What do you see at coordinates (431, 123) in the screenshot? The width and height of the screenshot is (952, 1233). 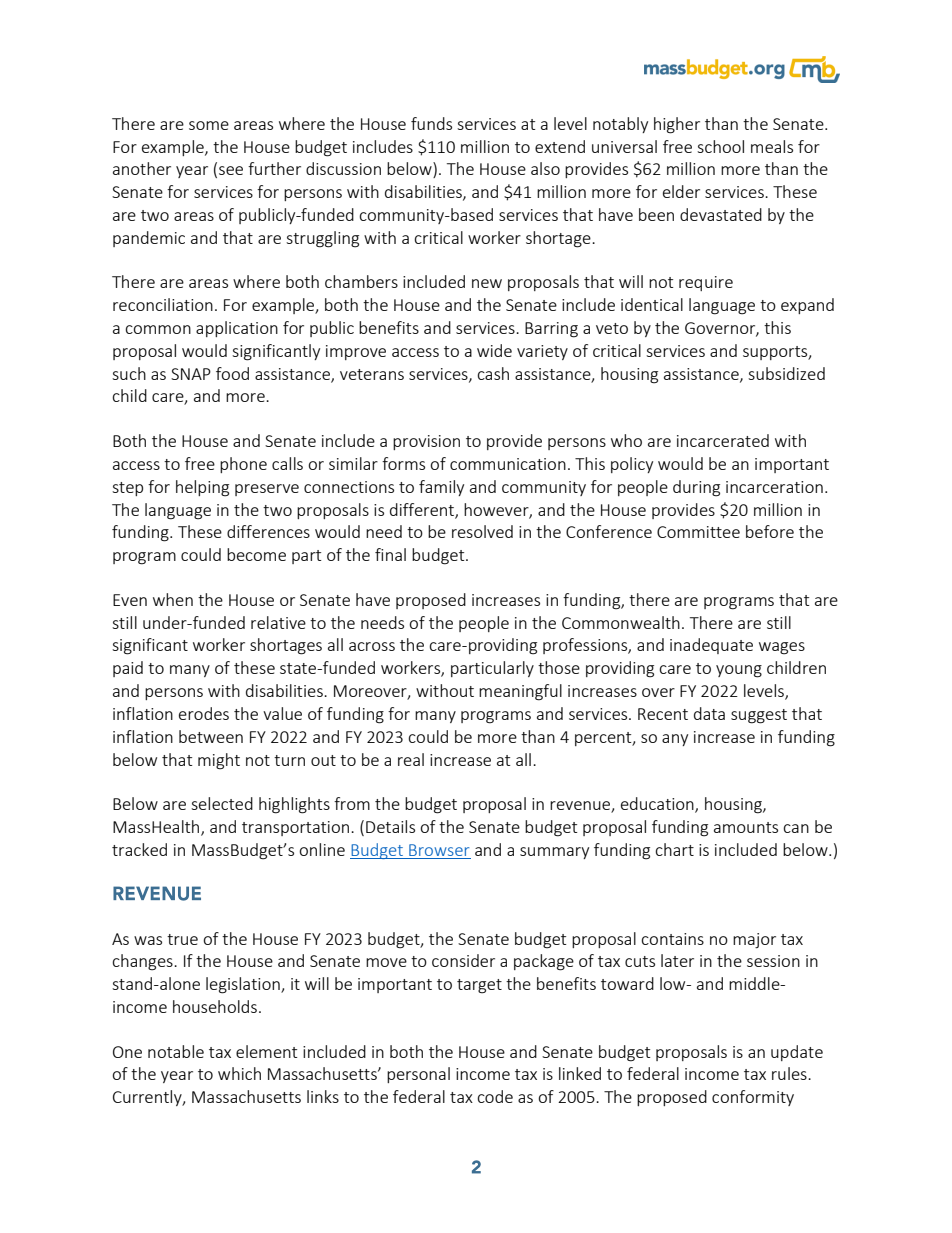 I see `funds` at bounding box center [431, 123].
